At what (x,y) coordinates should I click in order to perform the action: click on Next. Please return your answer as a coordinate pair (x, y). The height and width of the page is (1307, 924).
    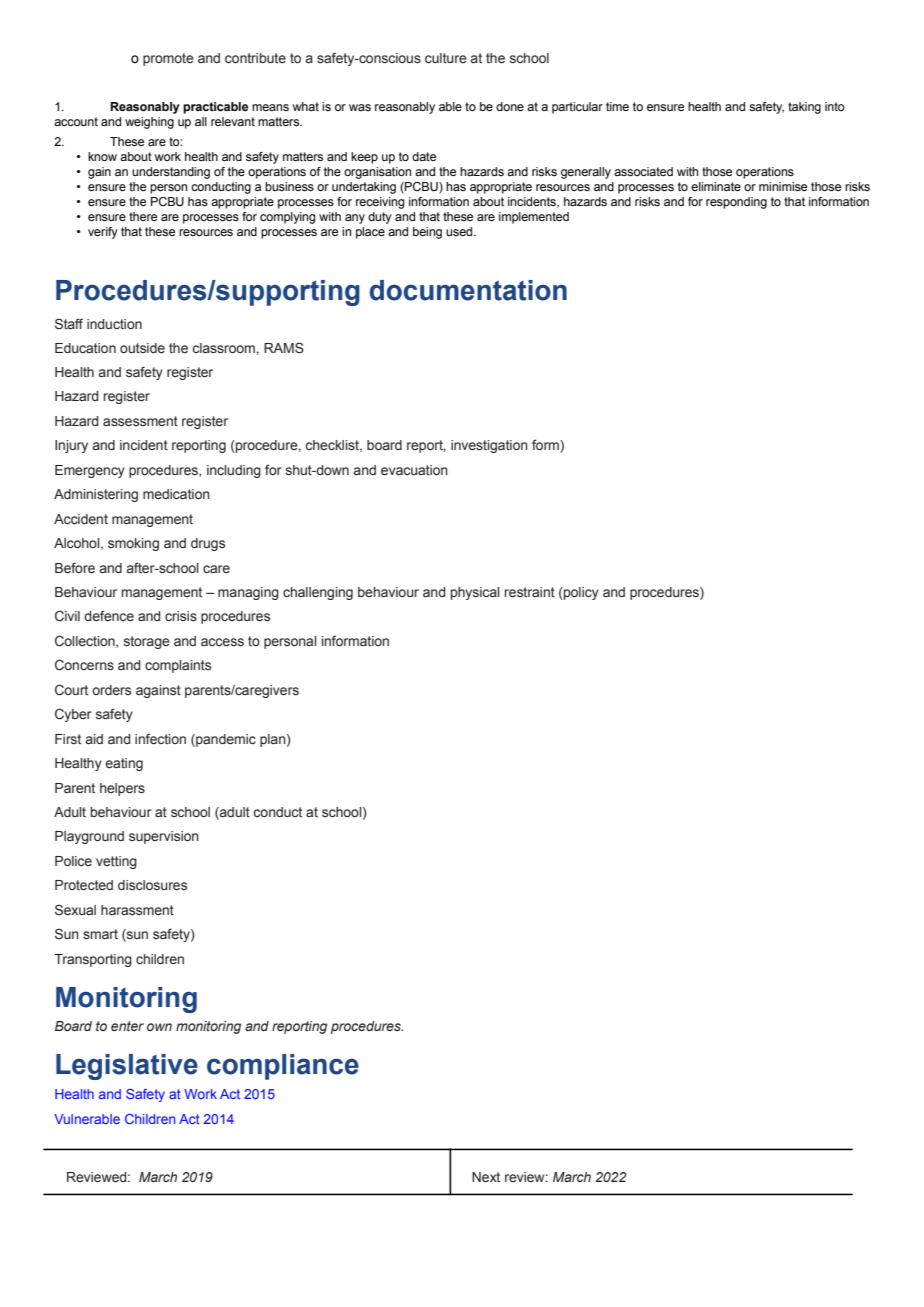
    Looking at the image, I should click on (486, 1177).
